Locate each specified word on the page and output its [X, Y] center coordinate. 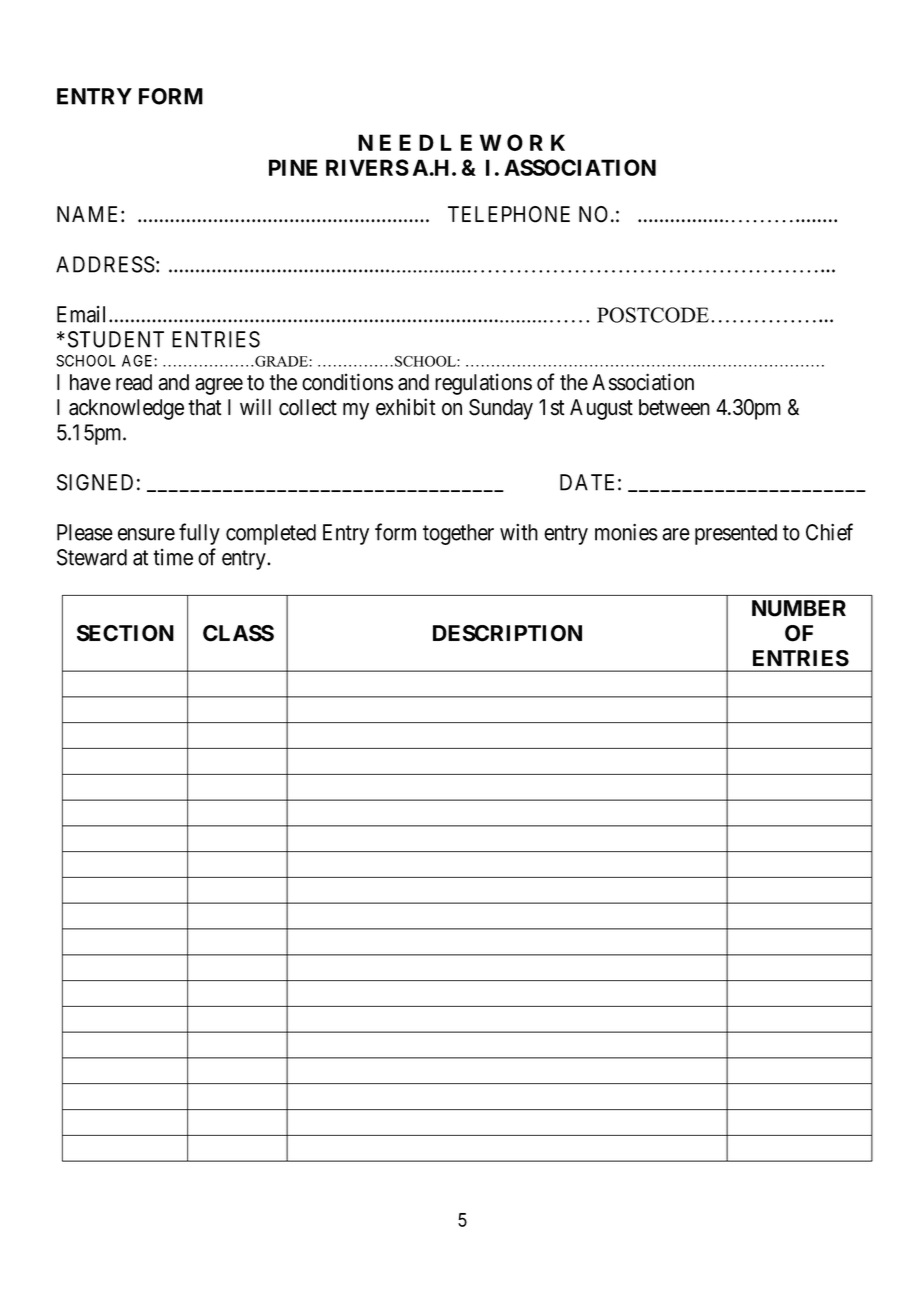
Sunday [501, 409]
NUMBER [799, 608]
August [601, 409]
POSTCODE [653, 315]
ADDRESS [105, 264]
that [205, 407]
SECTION [125, 633]
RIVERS [367, 167]
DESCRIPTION [507, 633]
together [458, 534]
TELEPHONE [509, 214]
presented [736, 534]
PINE [293, 167]
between [674, 407]
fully [199, 534]
